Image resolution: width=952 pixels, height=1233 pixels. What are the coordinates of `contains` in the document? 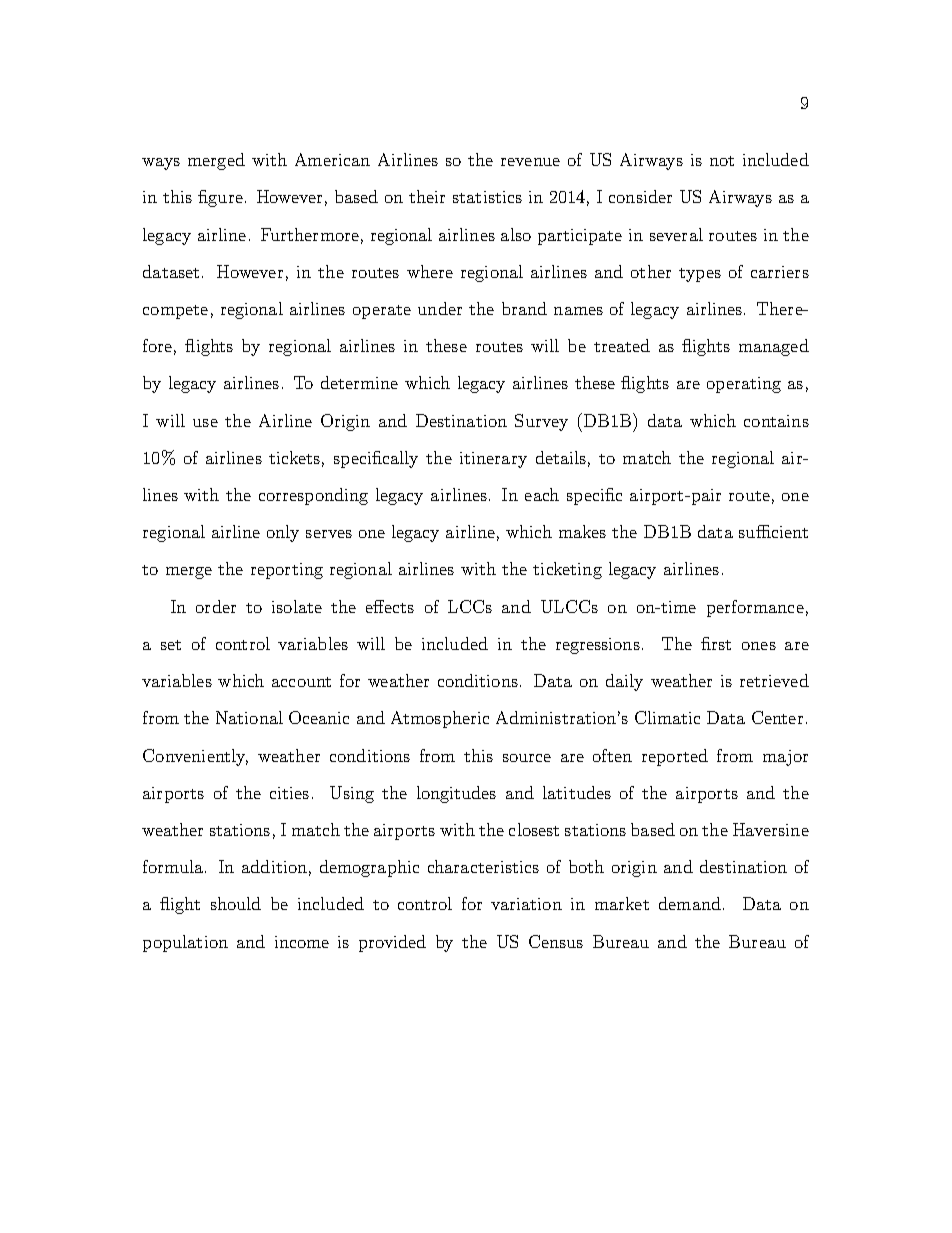 It's located at (776, 421).
